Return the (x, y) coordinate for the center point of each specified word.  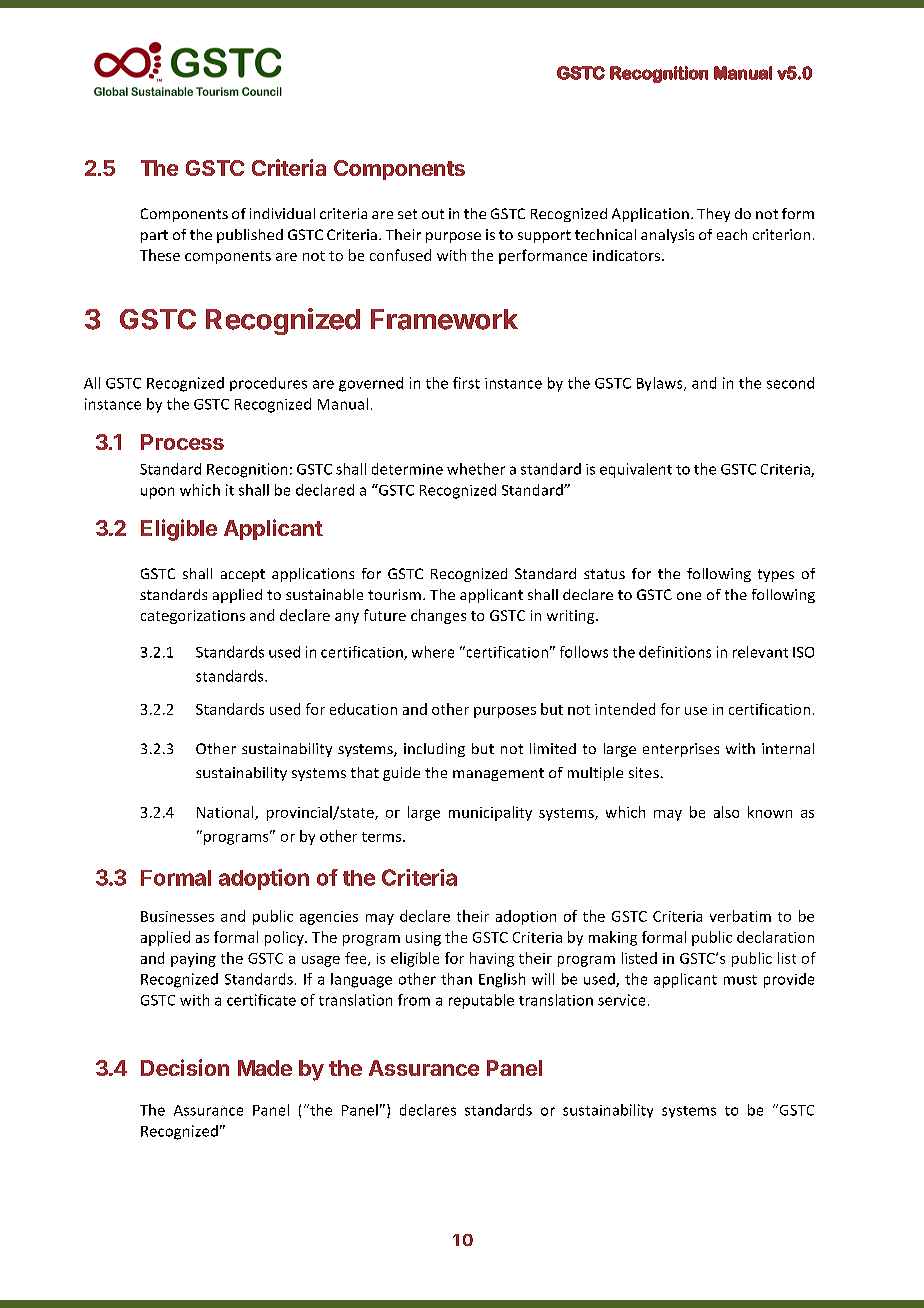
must (740, 980)
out (433, 214)
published (250, 236)
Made (265, 1068)
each (732, 234)
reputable (481, 1001)
